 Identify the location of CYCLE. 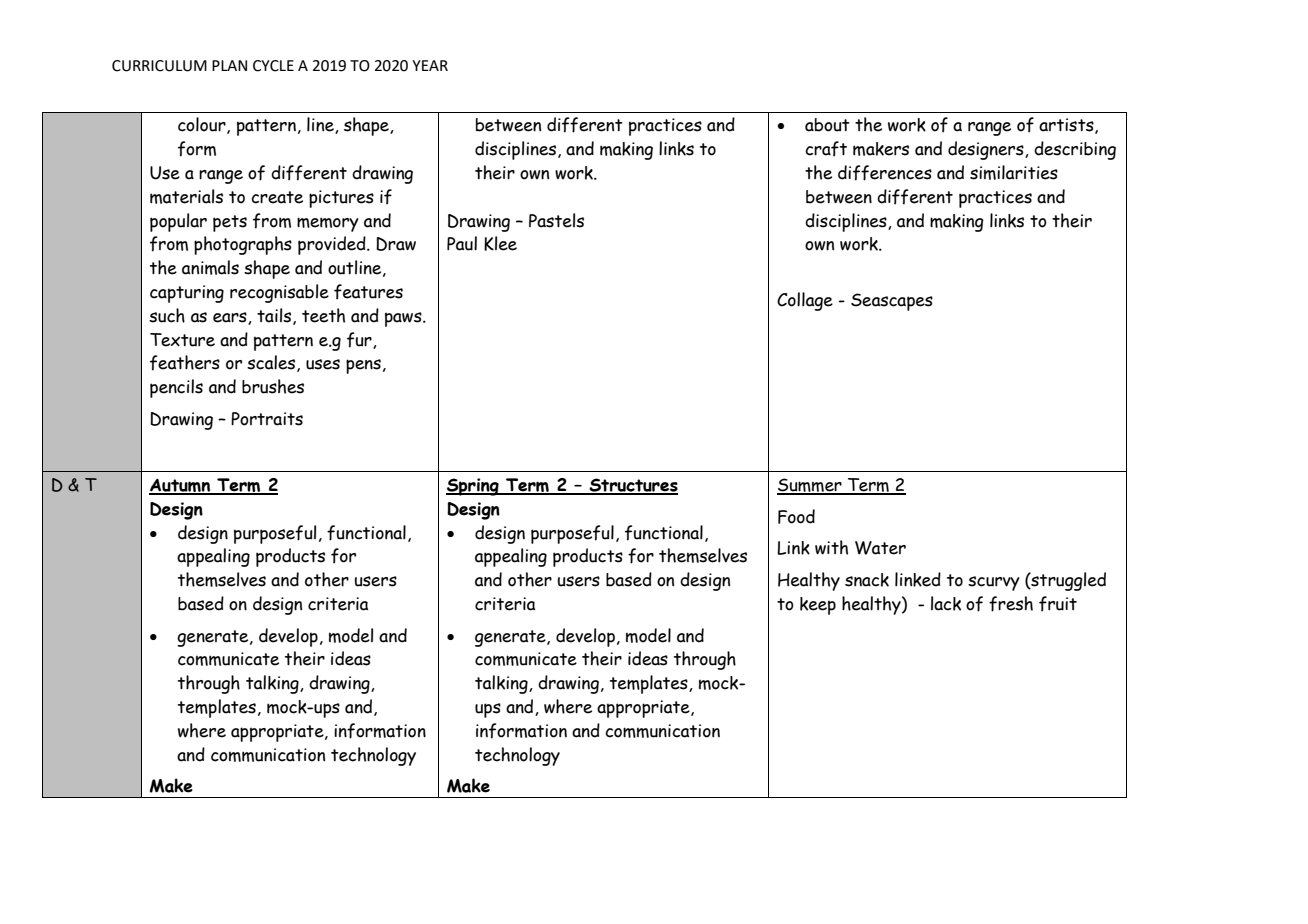
(273, 66).
